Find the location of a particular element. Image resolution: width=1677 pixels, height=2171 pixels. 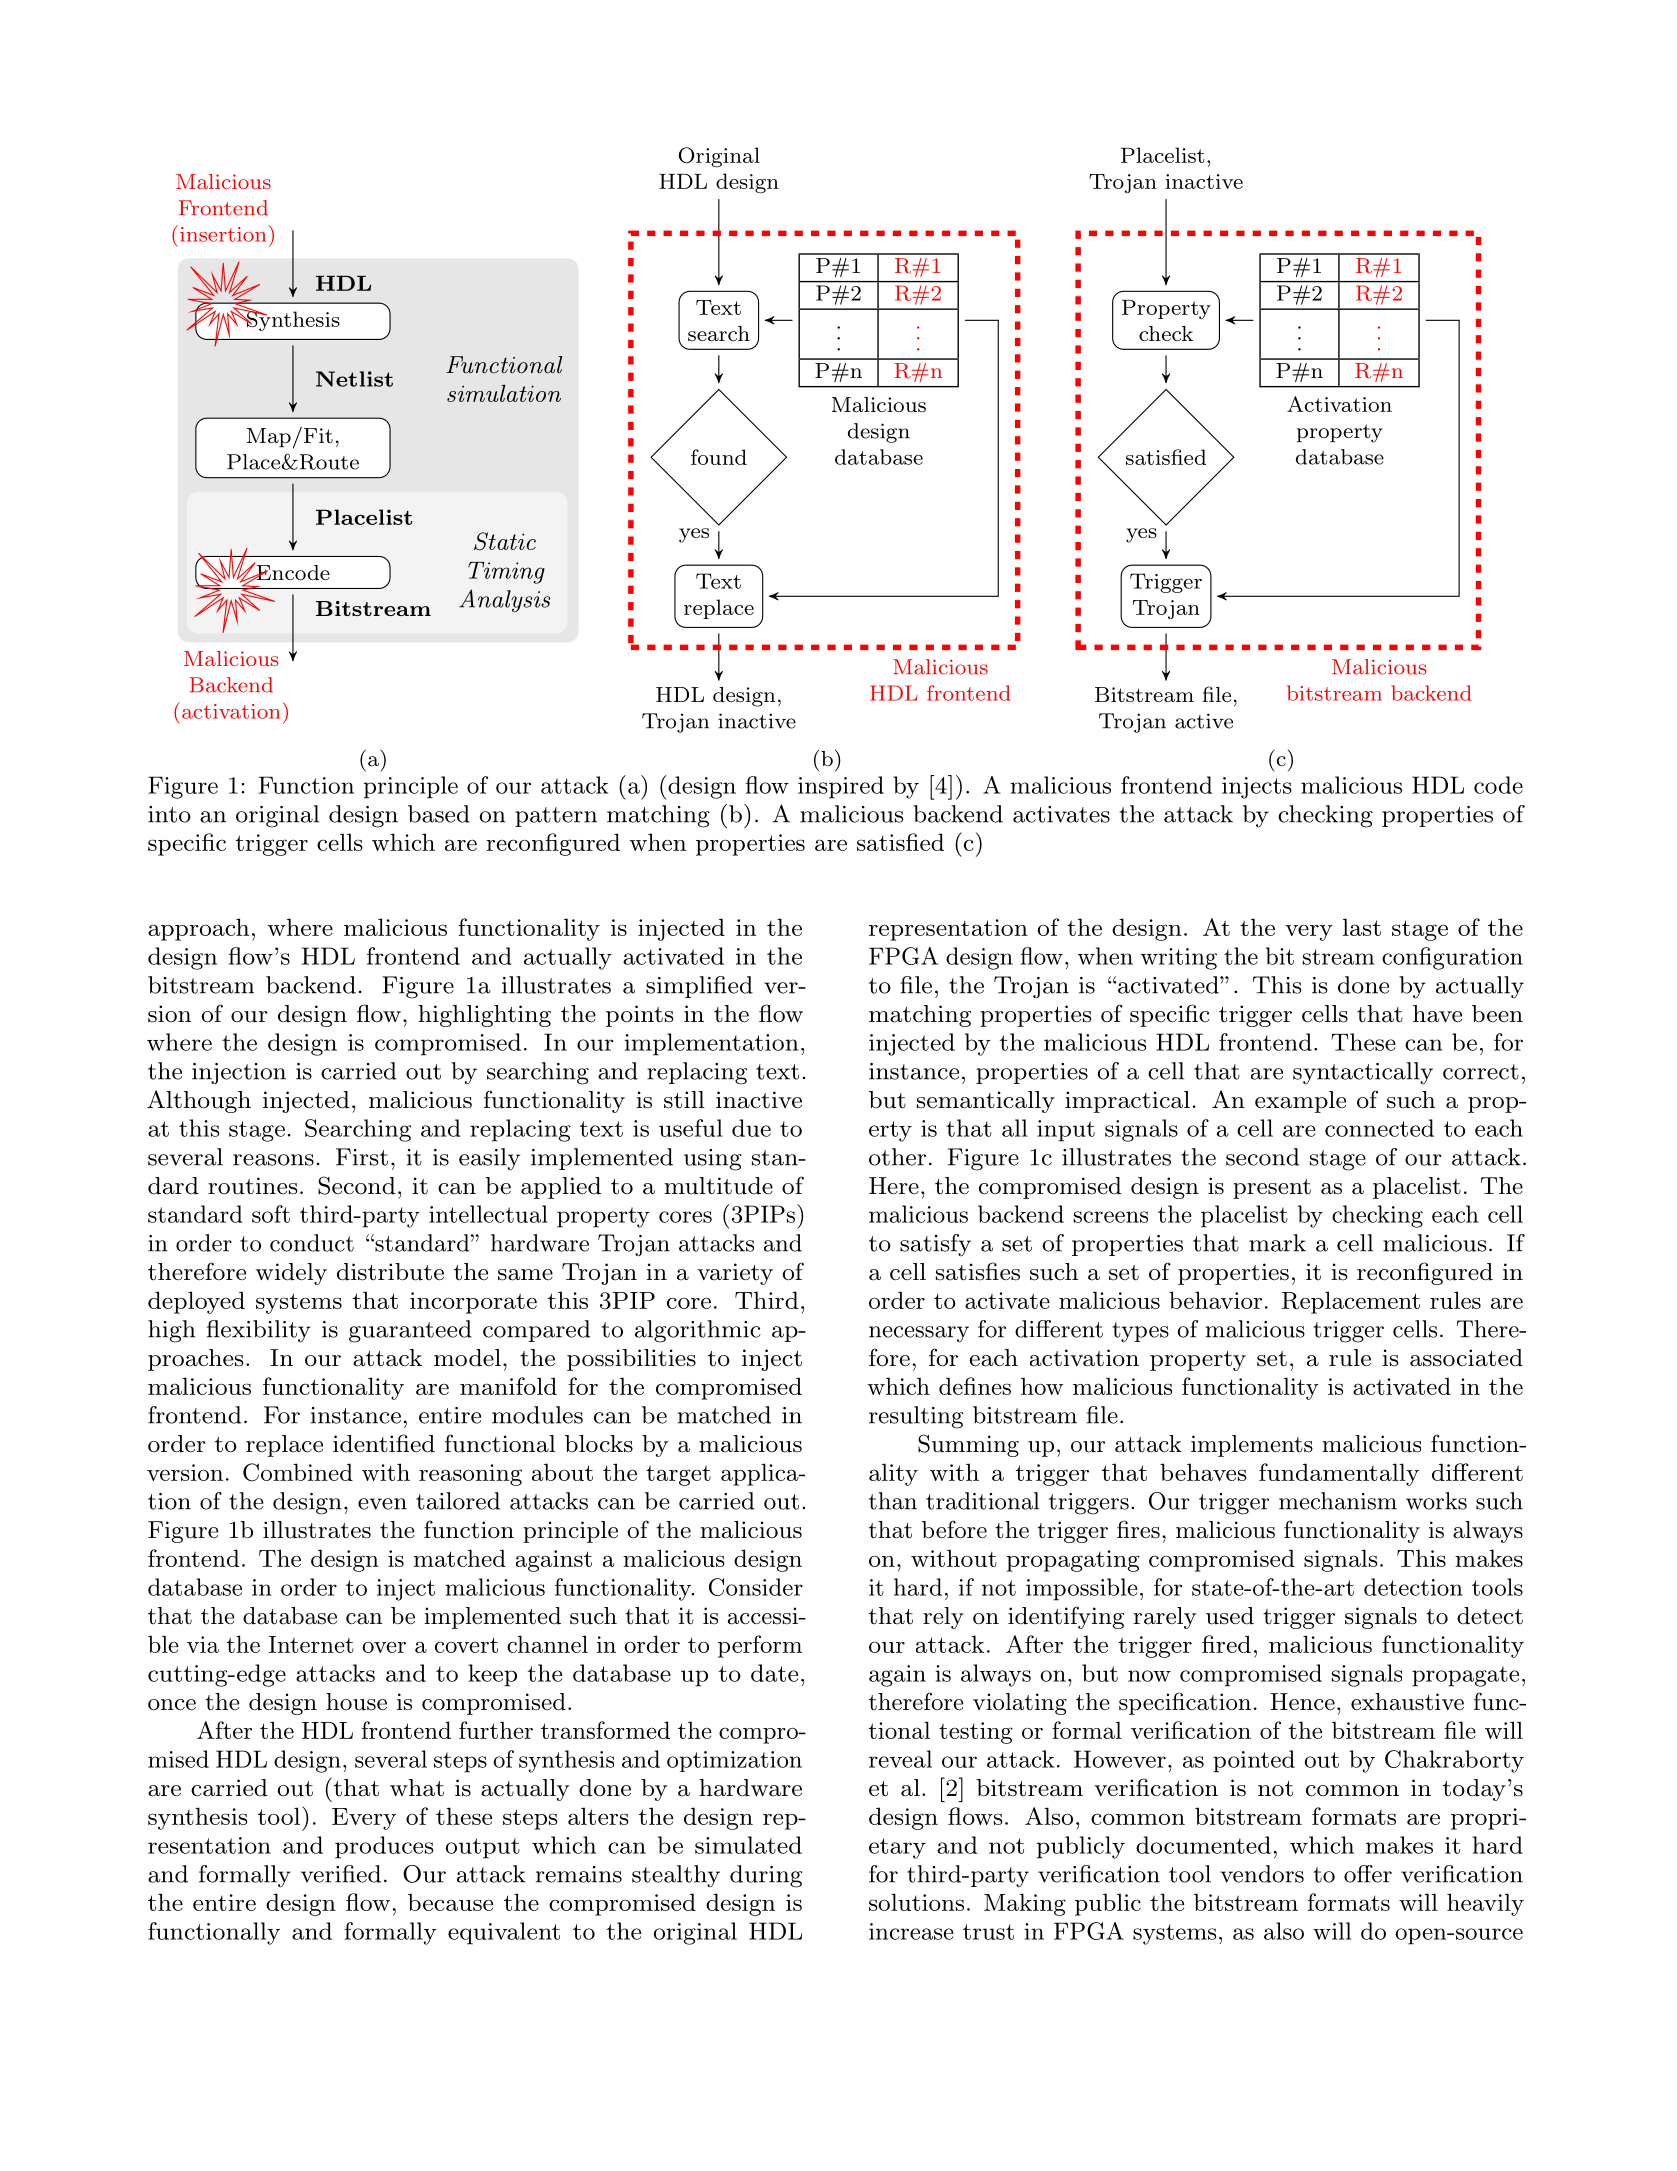

Static is located at coordinates (505, 541).
